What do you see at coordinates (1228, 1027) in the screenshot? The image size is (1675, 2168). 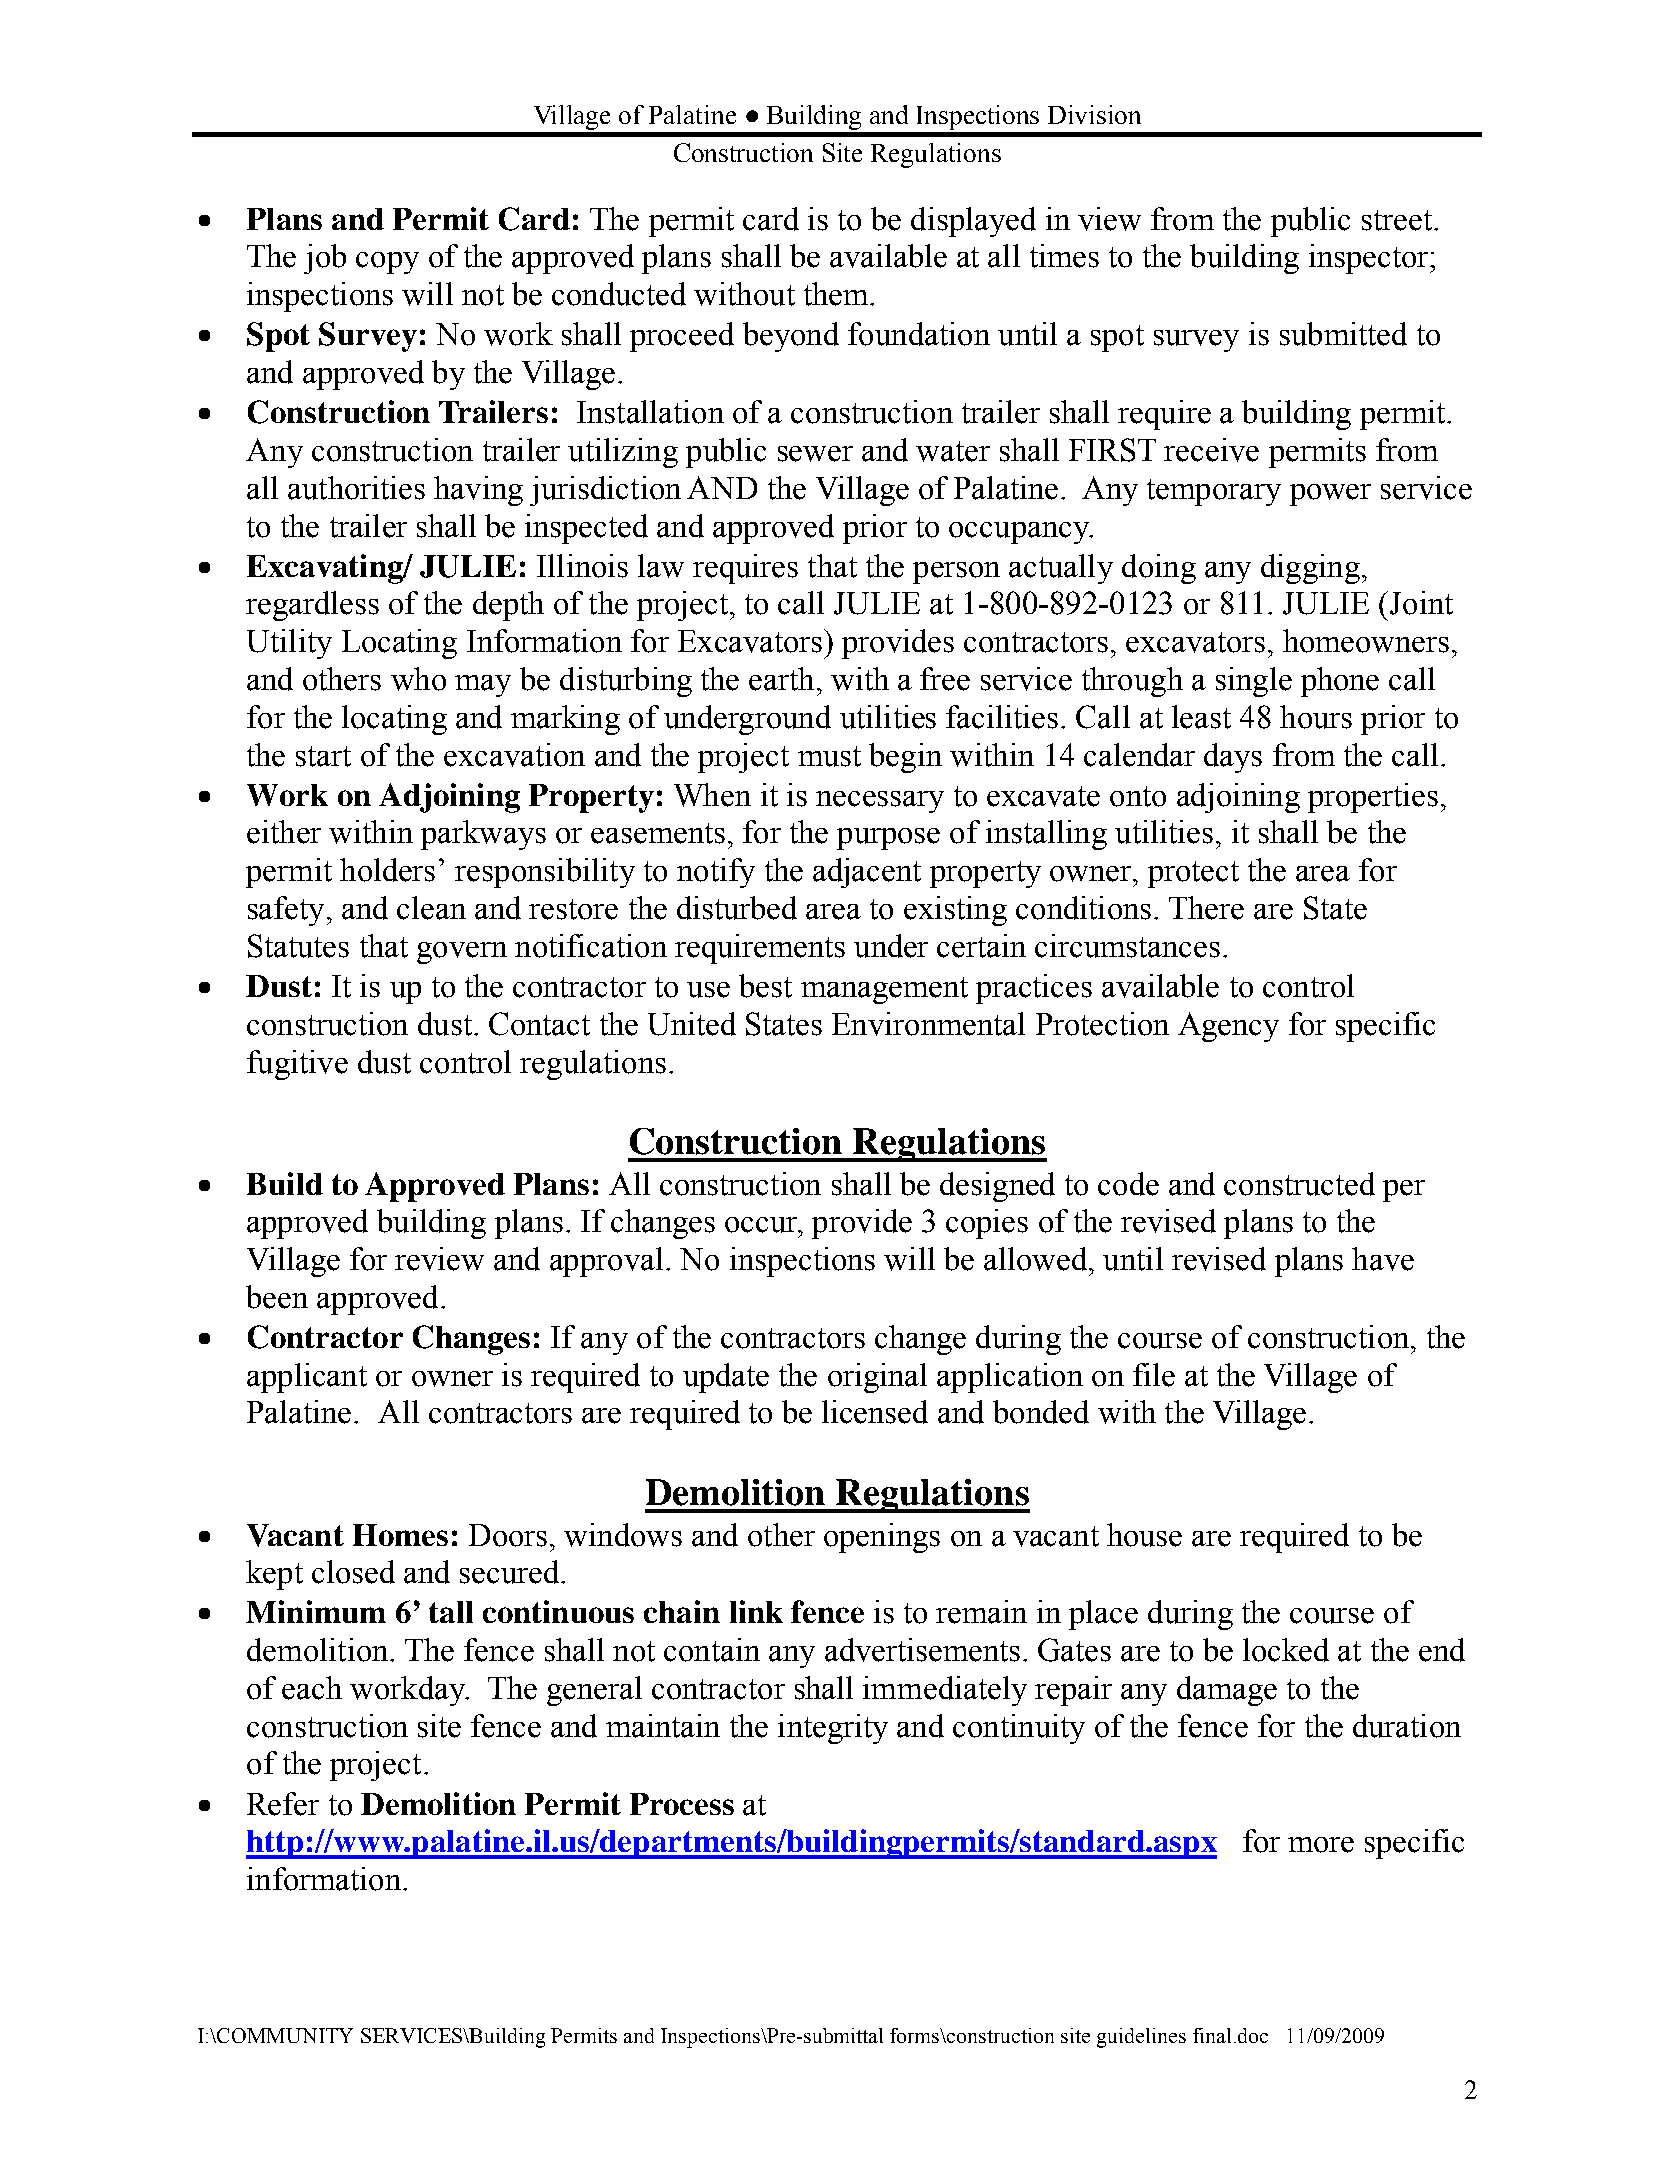 I see `Agency` at bounding box center [1228, 1027].
